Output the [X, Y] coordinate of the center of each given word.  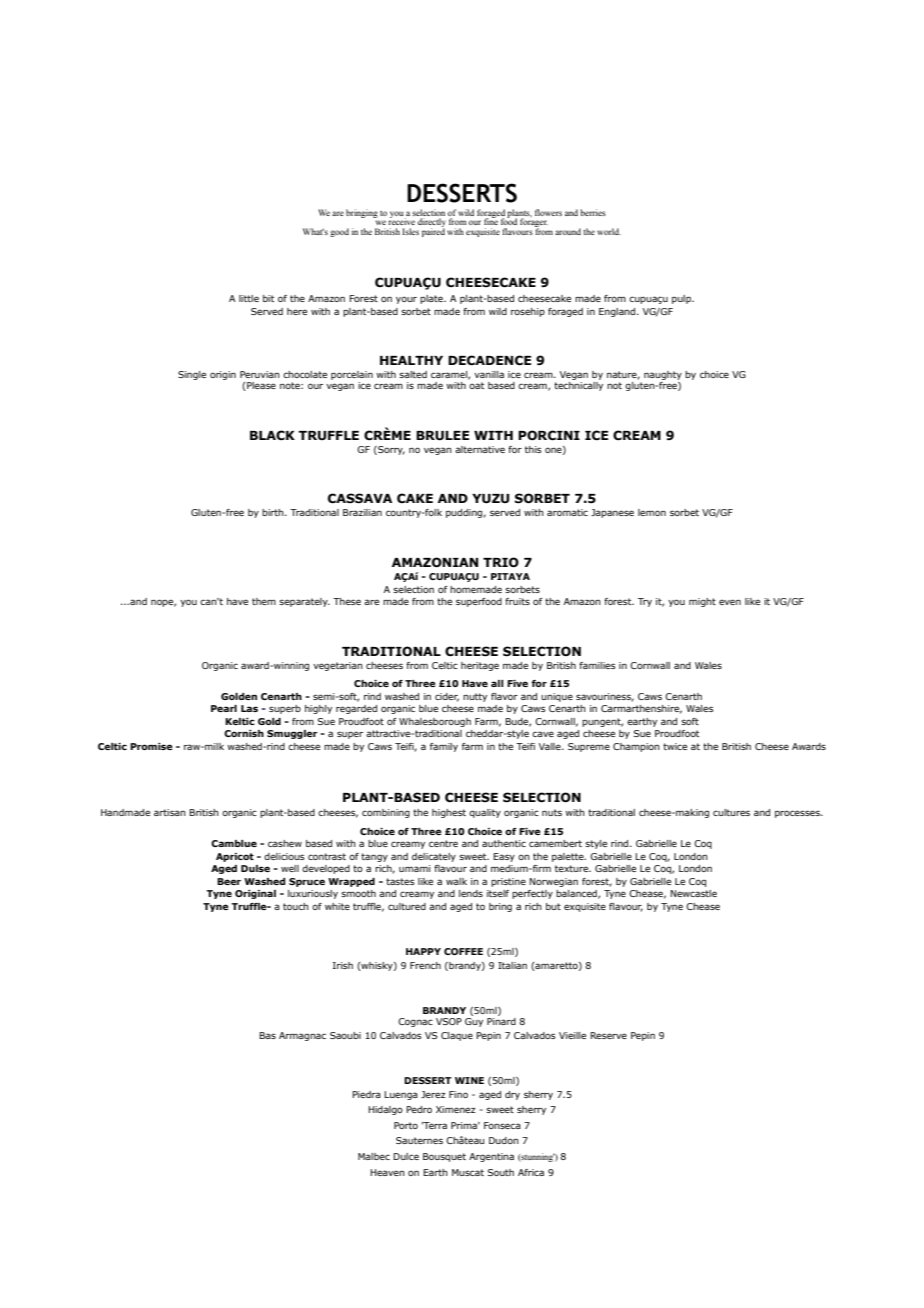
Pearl [224, 708]
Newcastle [693, 893]
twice [675, 746]
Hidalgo [385, 1110]
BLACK [272, 435]
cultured [407, 906]
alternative [480, 449]
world [609, 231]
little [249, 298]
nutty [475, 697]
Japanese [612, 513]
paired [433, 231]
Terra [434, 1125]
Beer [229, 881]
